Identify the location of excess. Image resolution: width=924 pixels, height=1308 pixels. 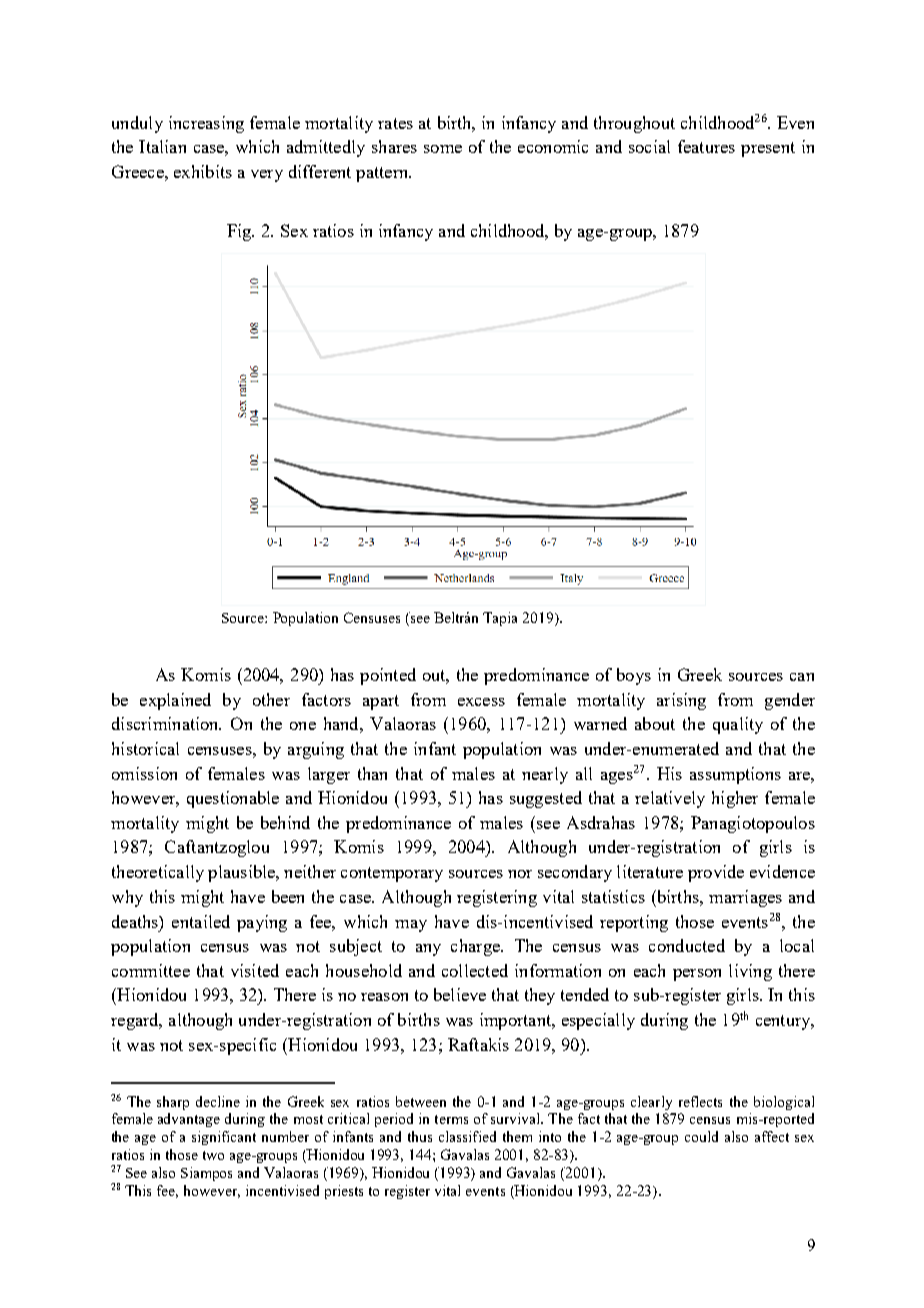
(481, 702).
